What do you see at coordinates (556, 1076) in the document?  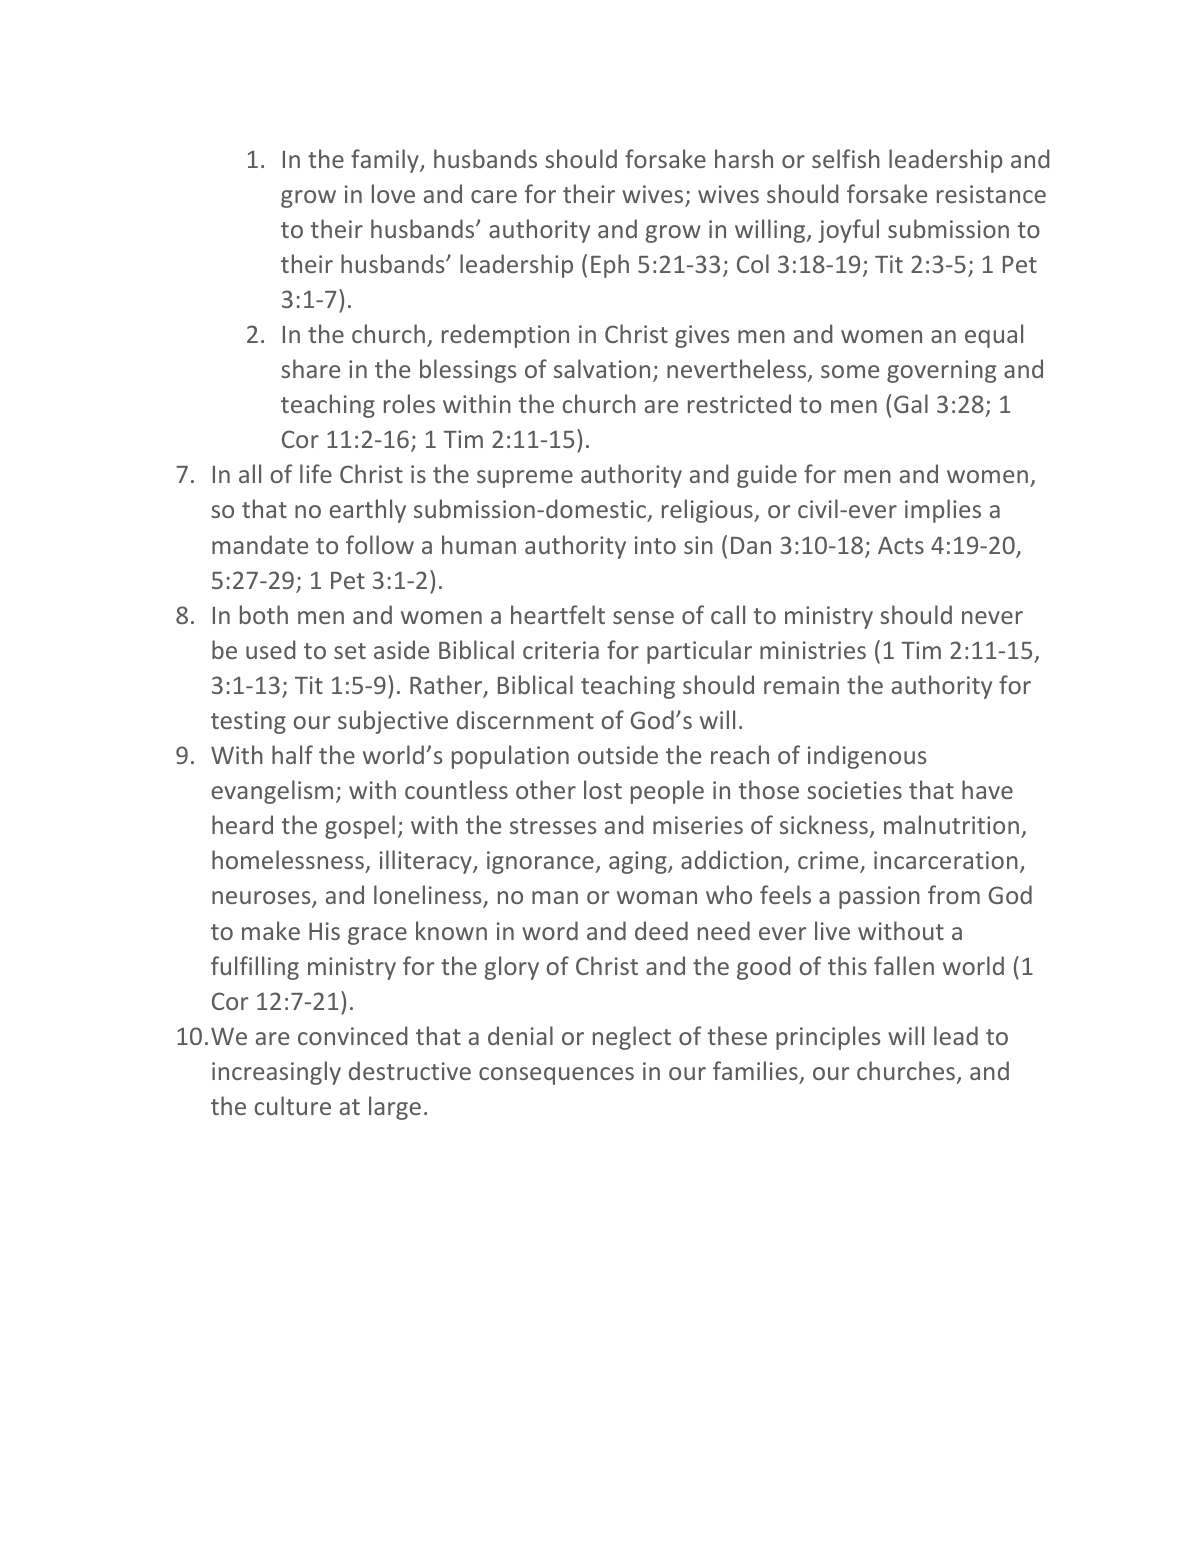 I see `consequences` at bounding box center [556, 1076].
